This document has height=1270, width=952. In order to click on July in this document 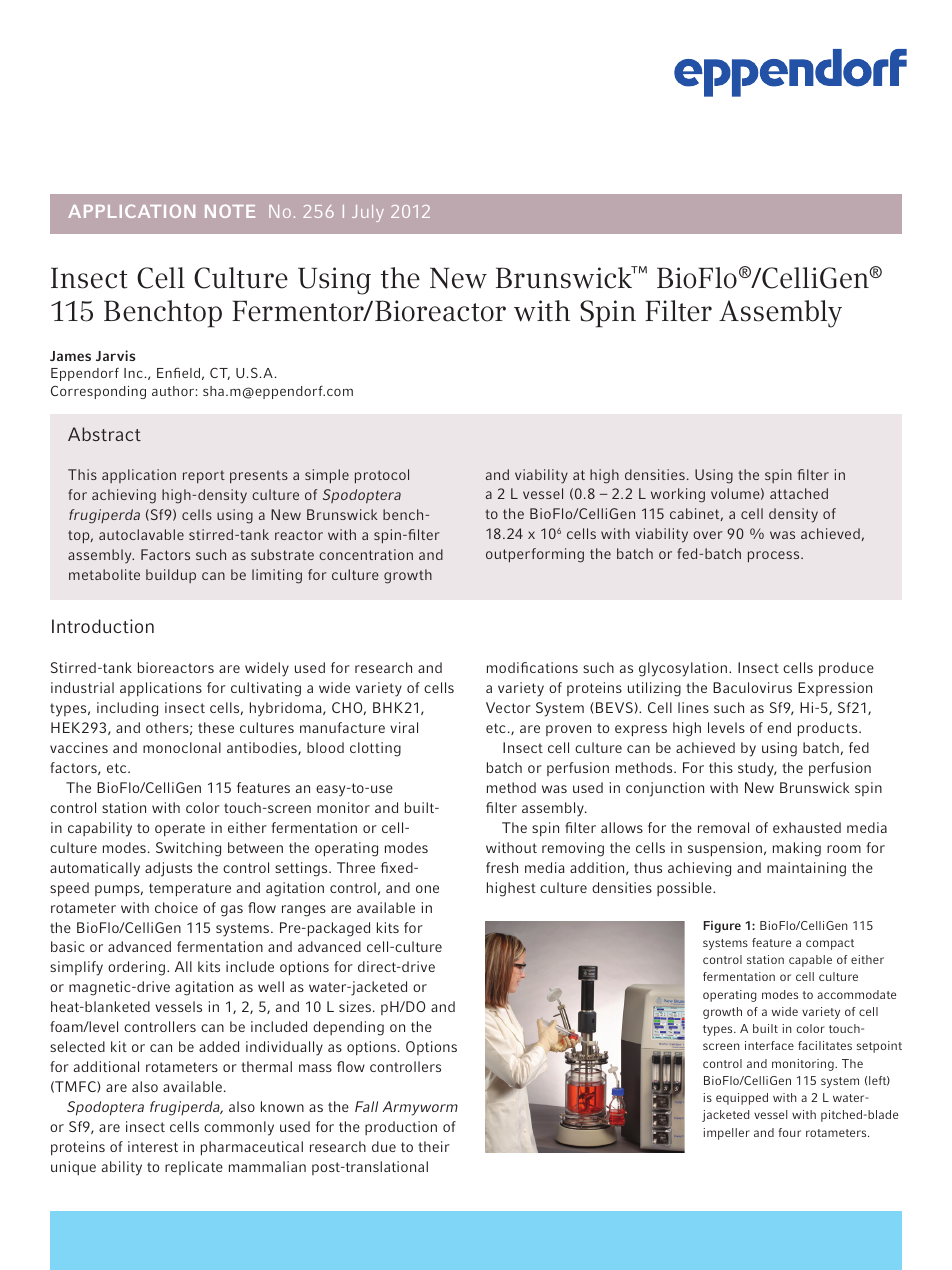, I will do `click(368, 213)`.
